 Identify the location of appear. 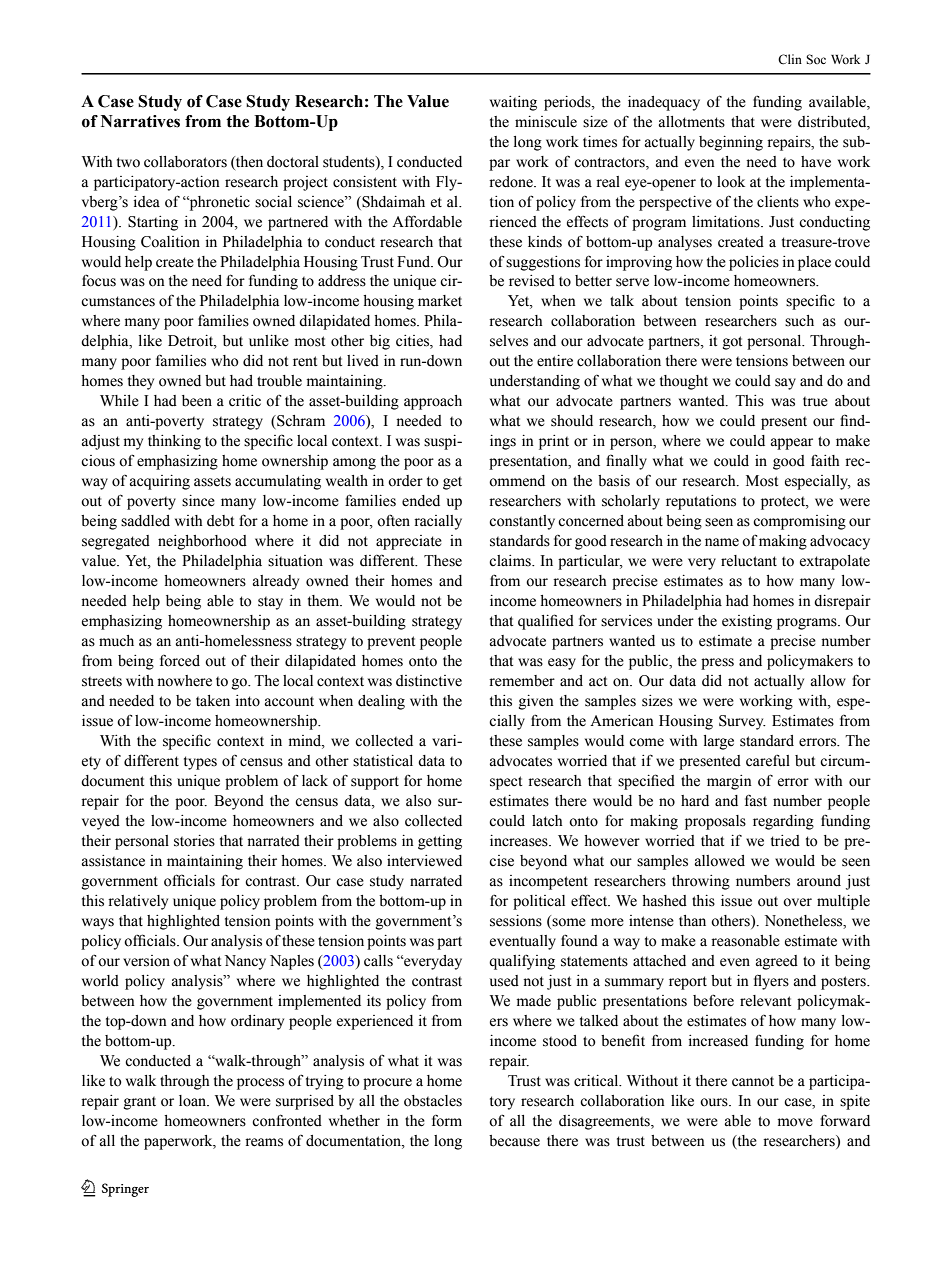
(791, 444).
